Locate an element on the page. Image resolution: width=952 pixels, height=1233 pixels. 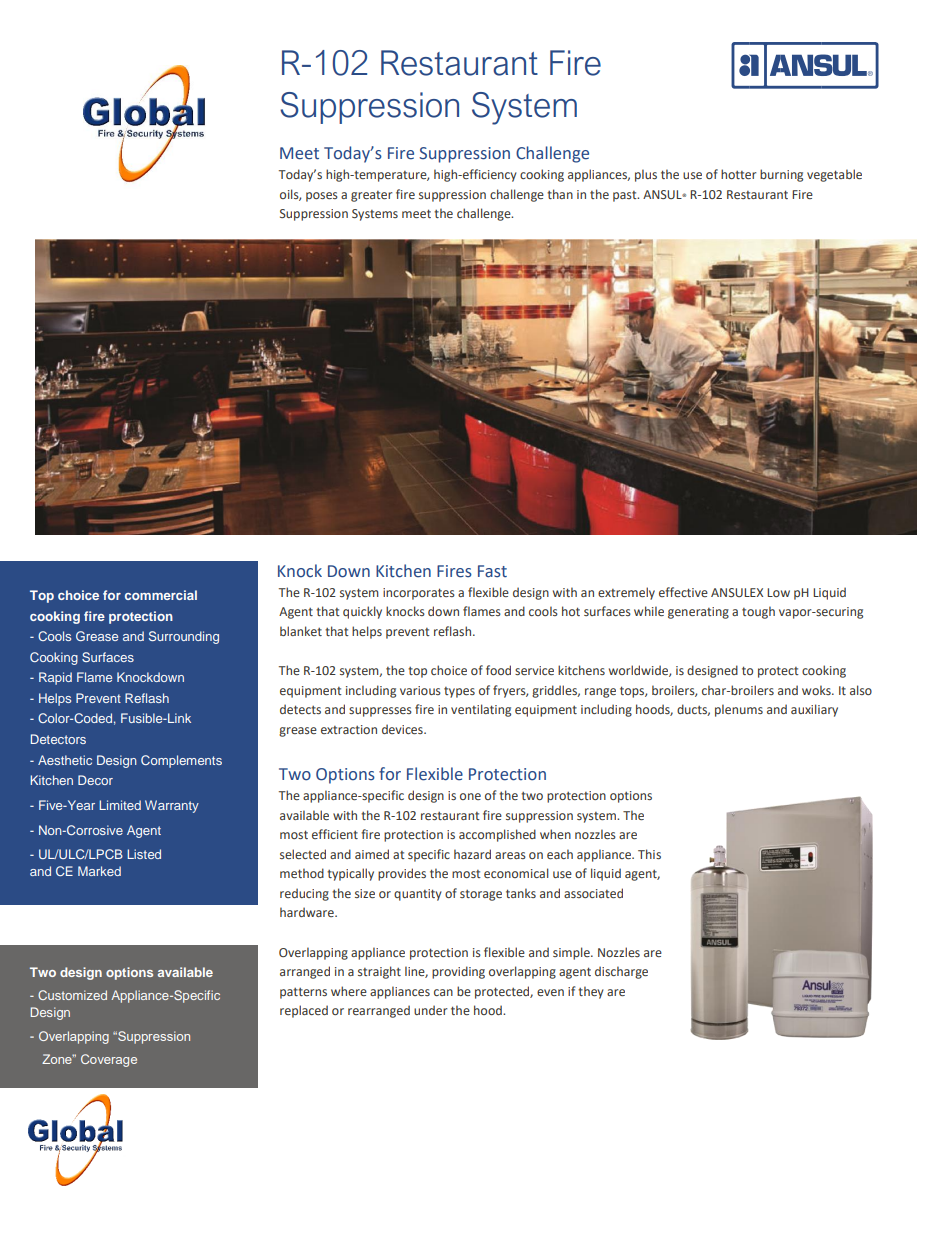
tough is located at coordinates (758, 612).
